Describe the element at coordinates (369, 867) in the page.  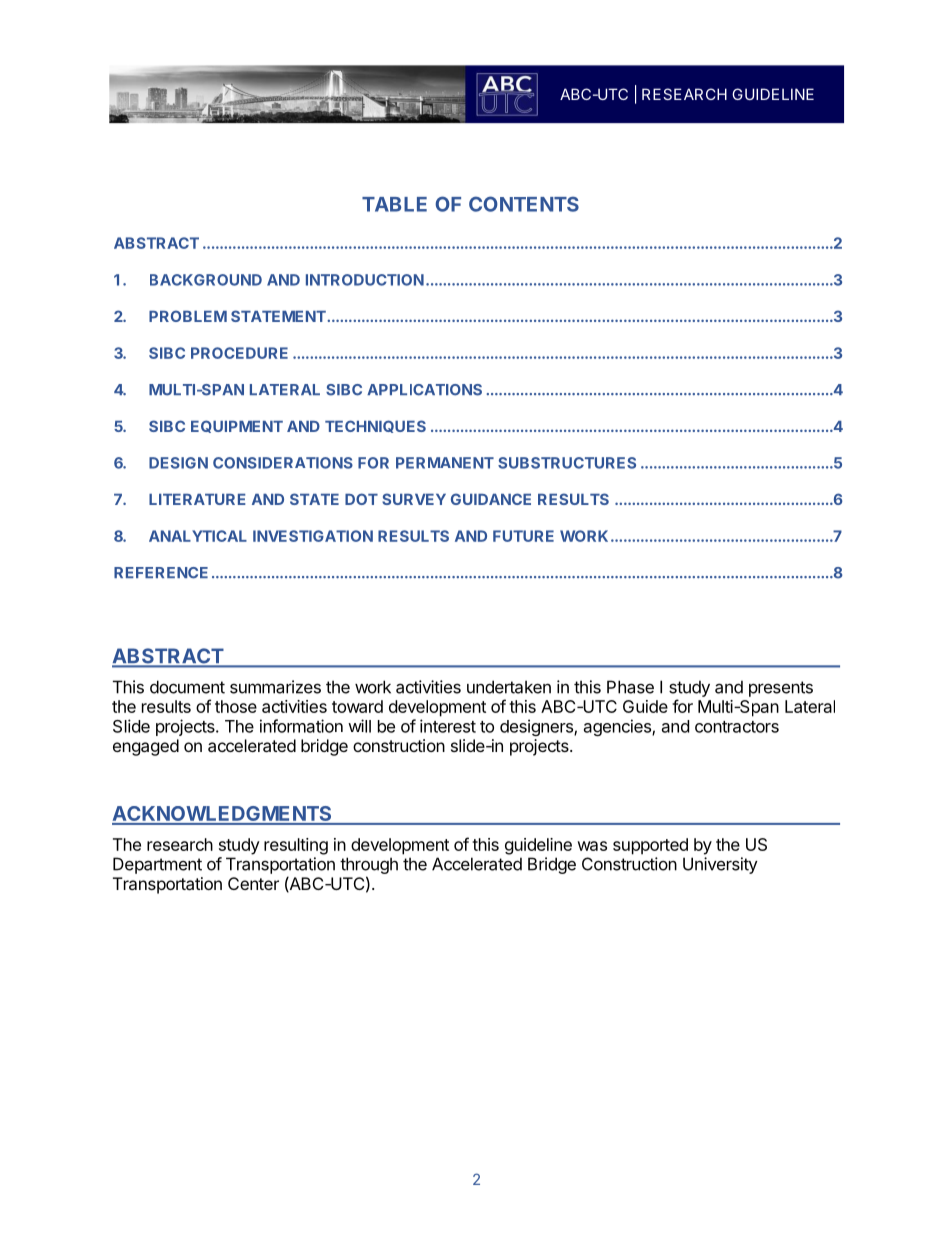
I see `through` at that location.
